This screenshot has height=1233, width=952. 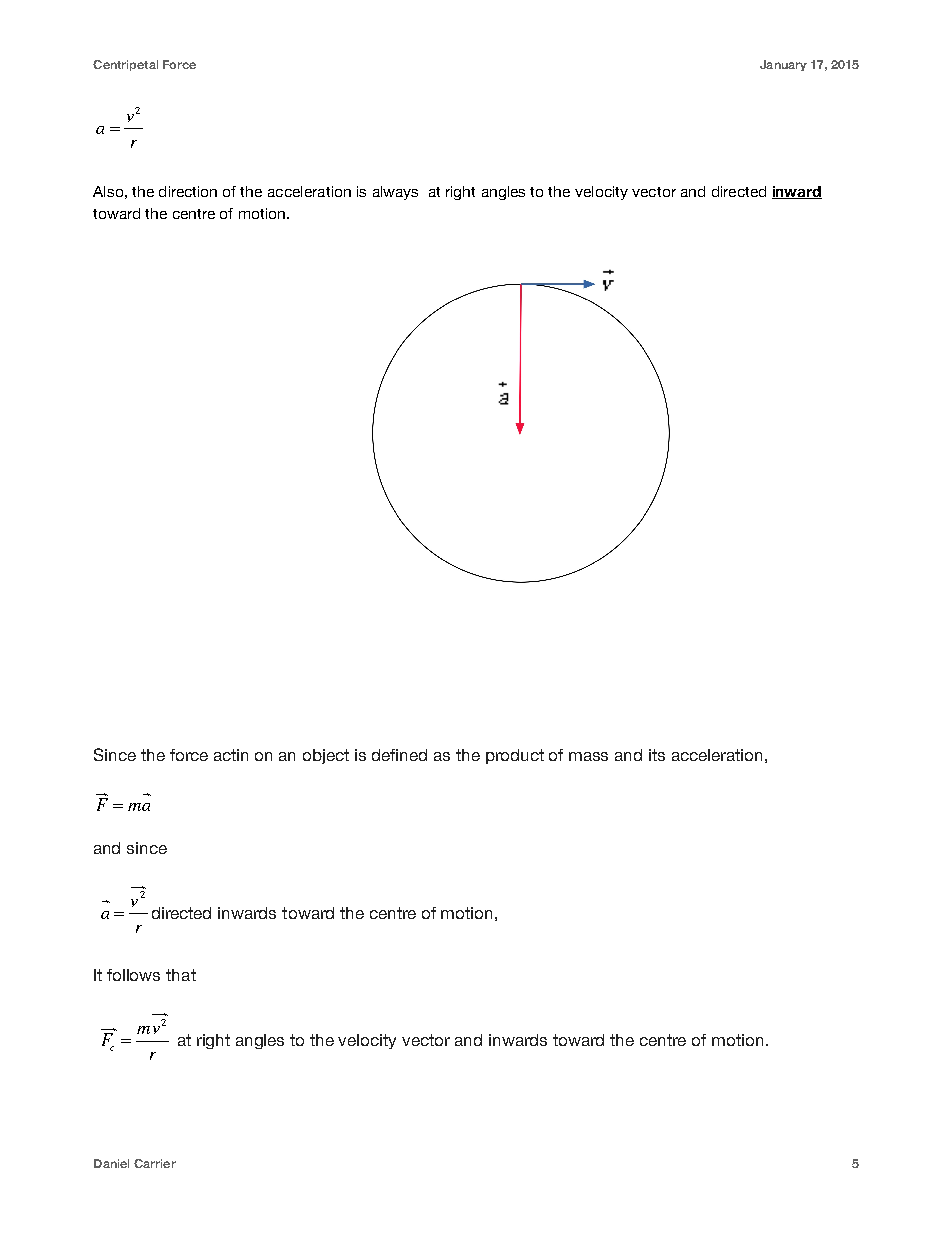 What do you see at coordinates (399, 755) in the screenshot?
I see `defined` at bounding box center [399, 755].
